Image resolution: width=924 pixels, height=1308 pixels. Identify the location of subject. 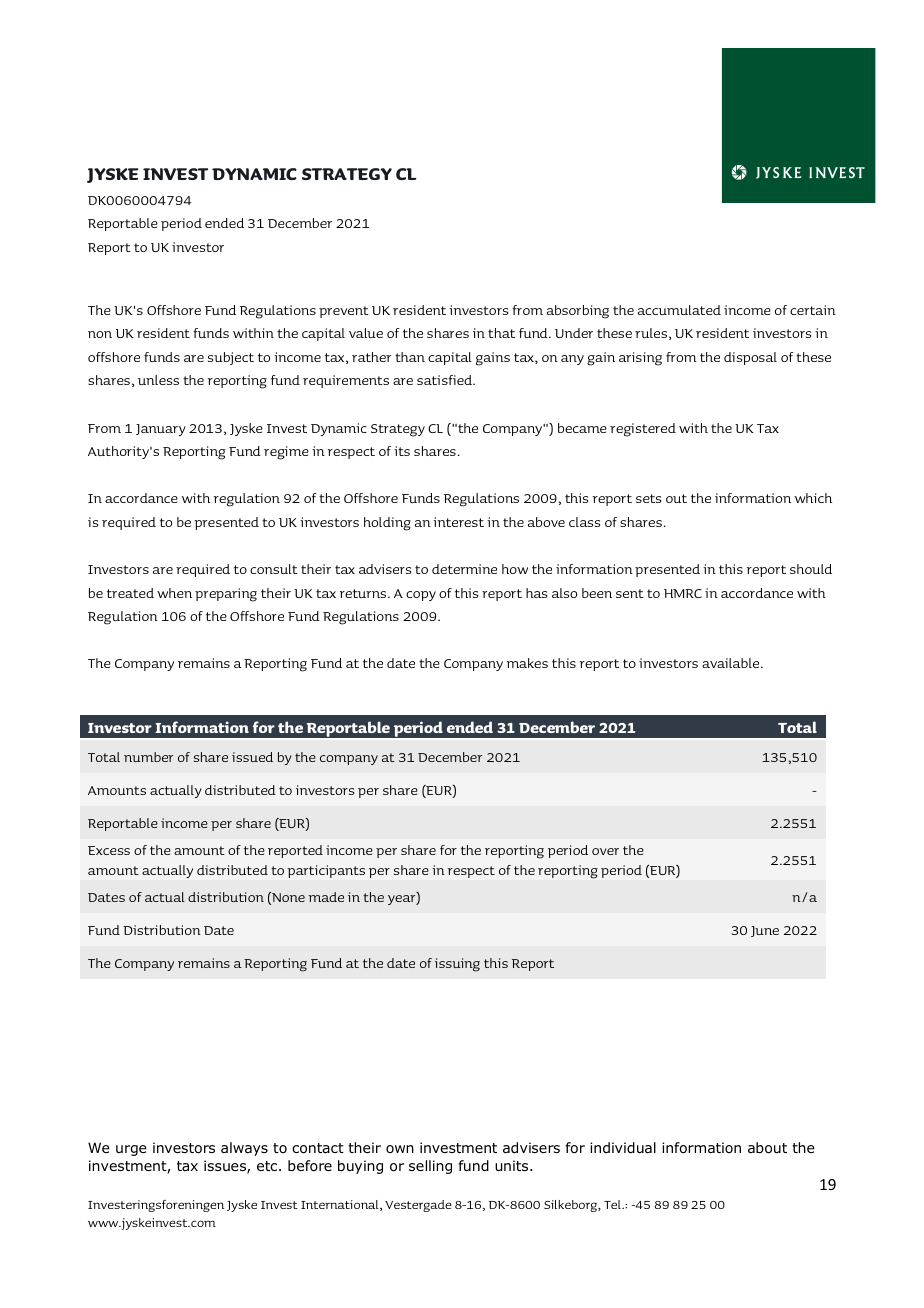
(231, 358).
